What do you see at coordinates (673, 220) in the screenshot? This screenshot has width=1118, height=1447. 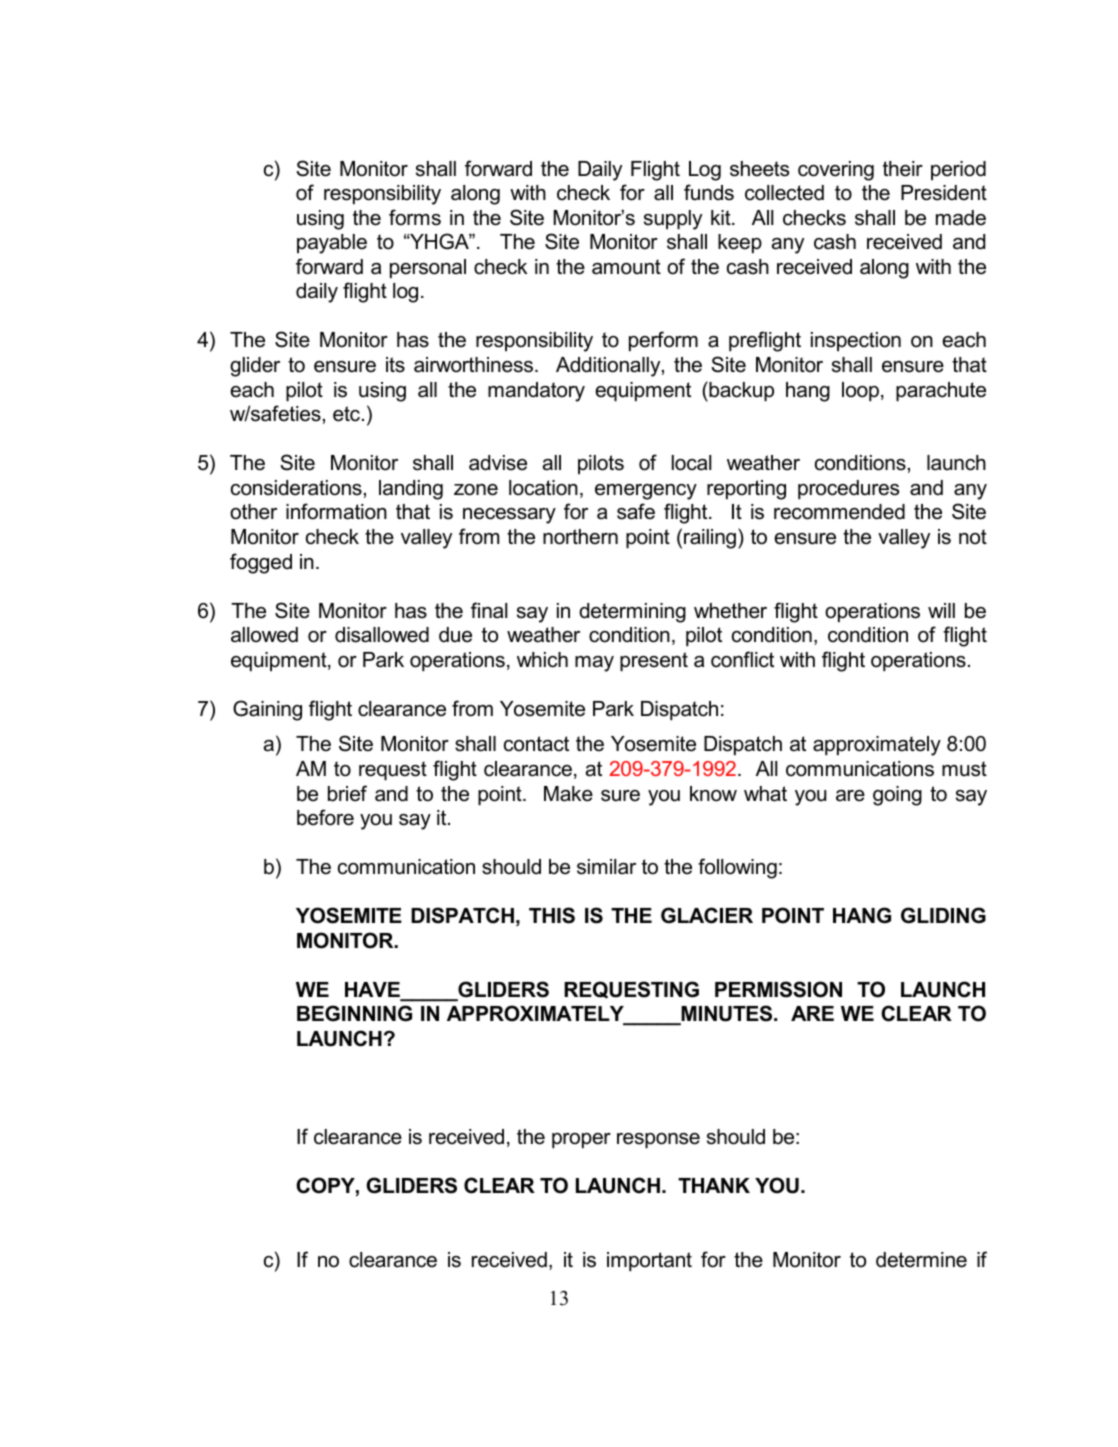 I see `supply` at bounding box center [673, 220].
